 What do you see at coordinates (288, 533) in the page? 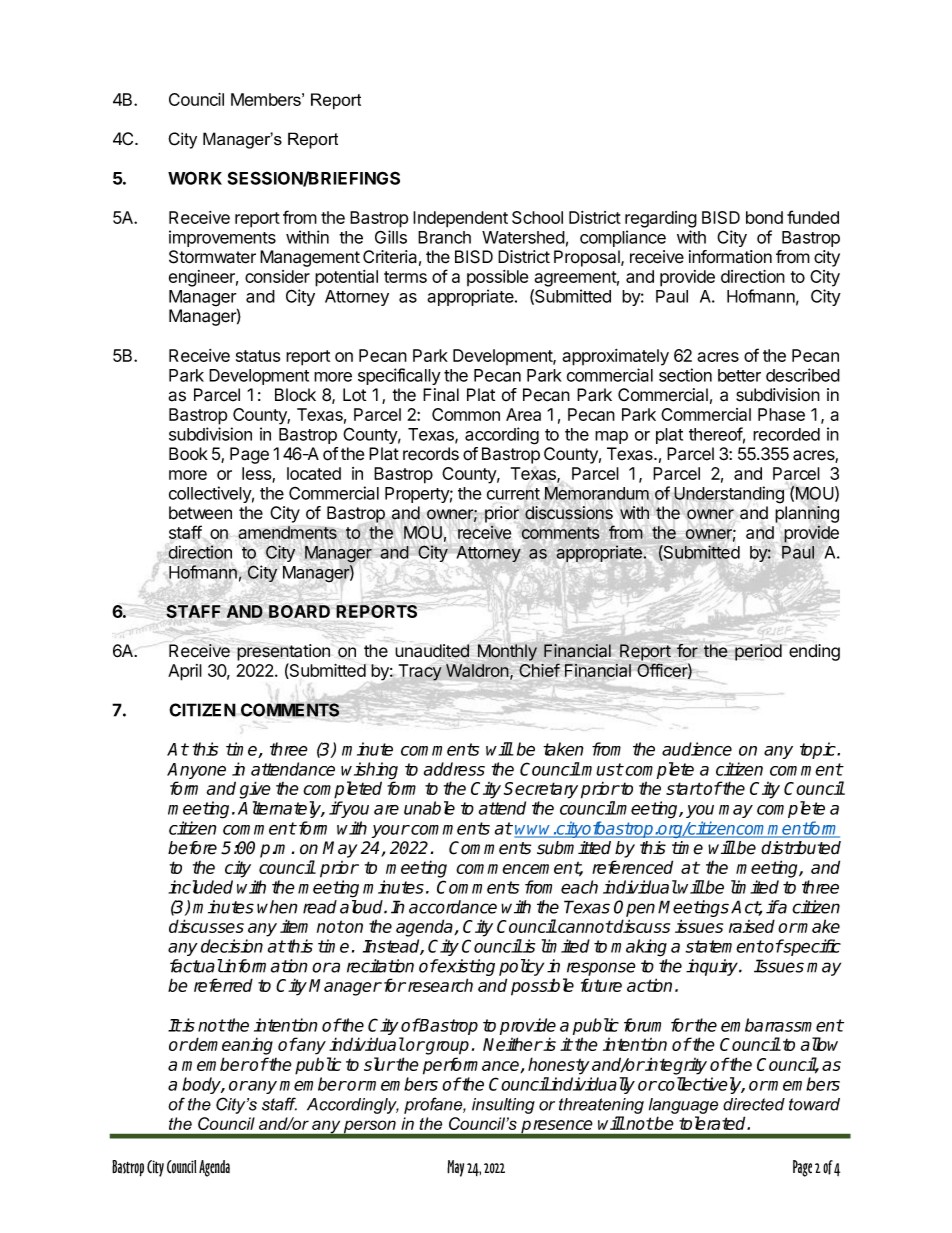
I see `amendments` at bounding box center [288, 533].
